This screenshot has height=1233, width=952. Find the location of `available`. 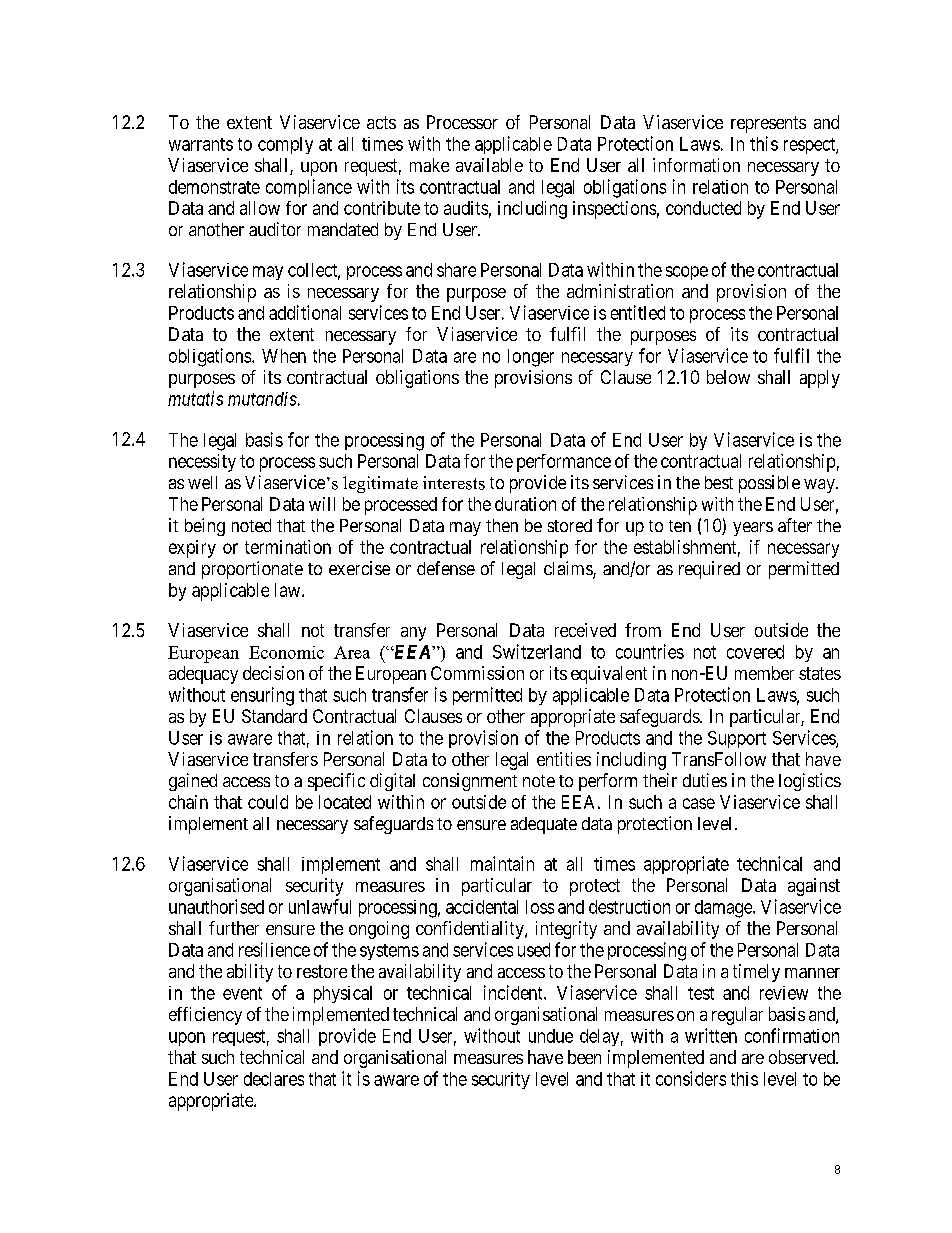

available is located at coordinates (489, 165).
